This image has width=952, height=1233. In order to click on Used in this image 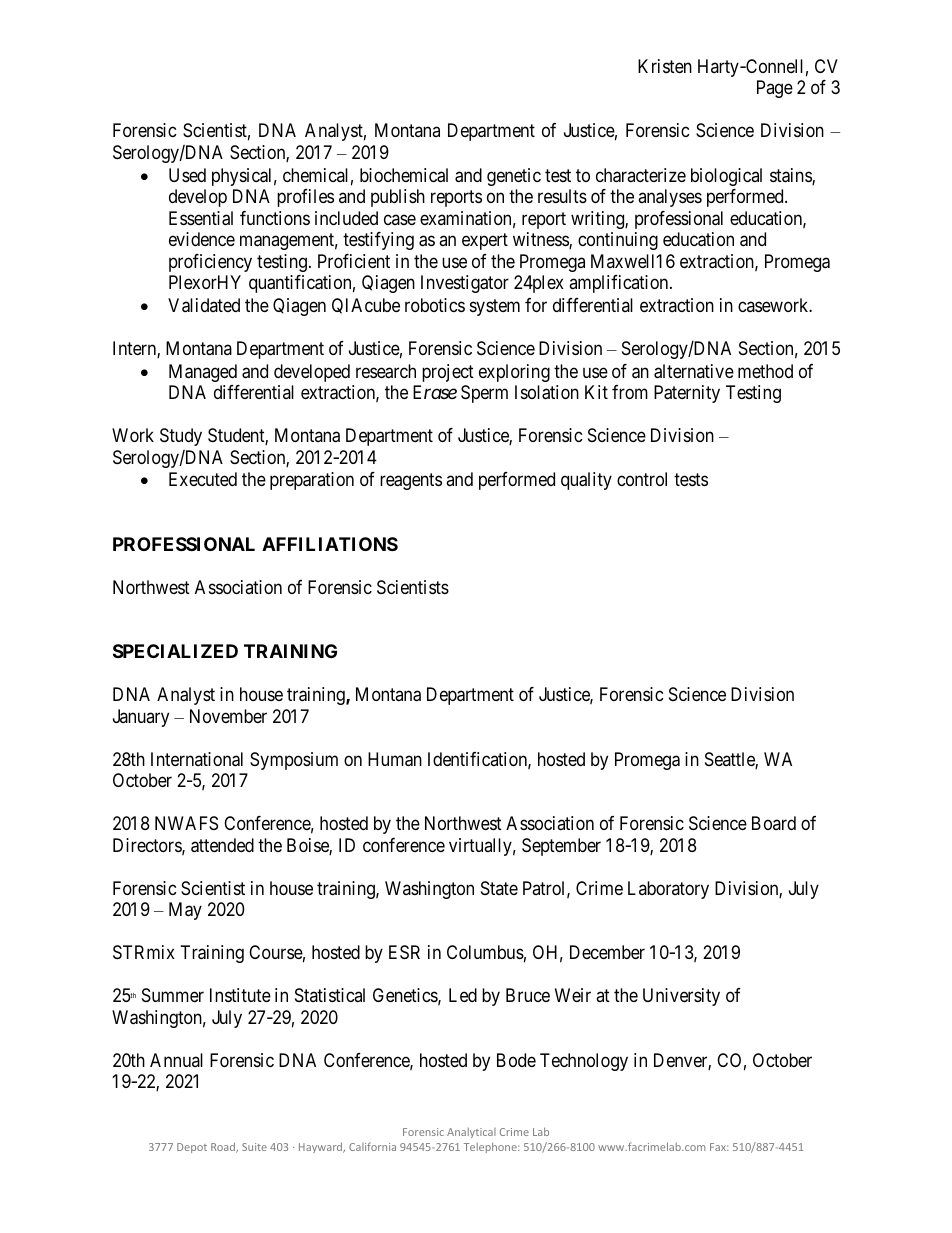, I will do `click(187, 175)`.
